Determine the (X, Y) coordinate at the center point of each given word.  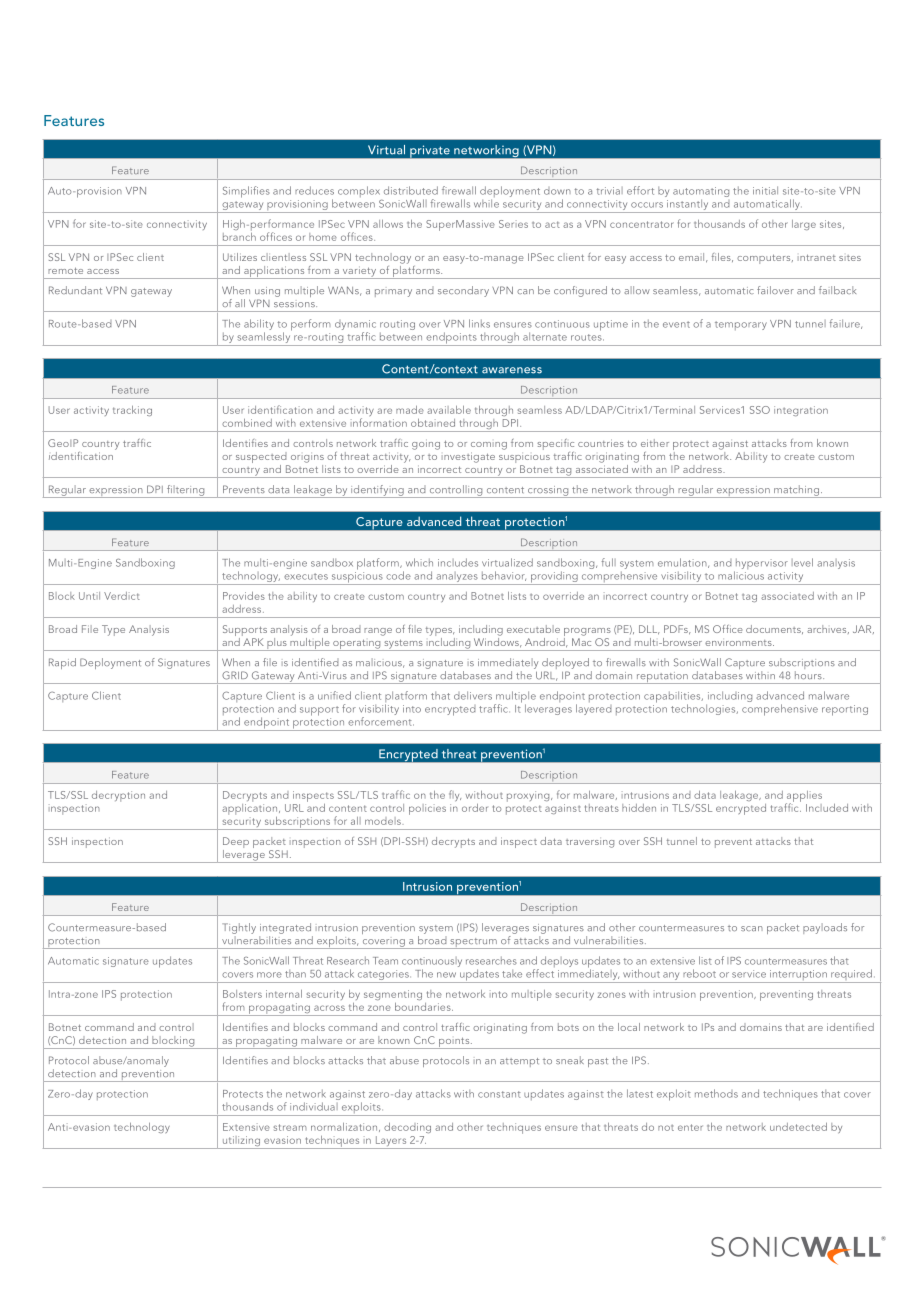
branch (239, 235)
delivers (473, 695)
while (486, 203)
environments (739, 643)
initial (765, 190)
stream (290, 1127)
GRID (235, 675)
